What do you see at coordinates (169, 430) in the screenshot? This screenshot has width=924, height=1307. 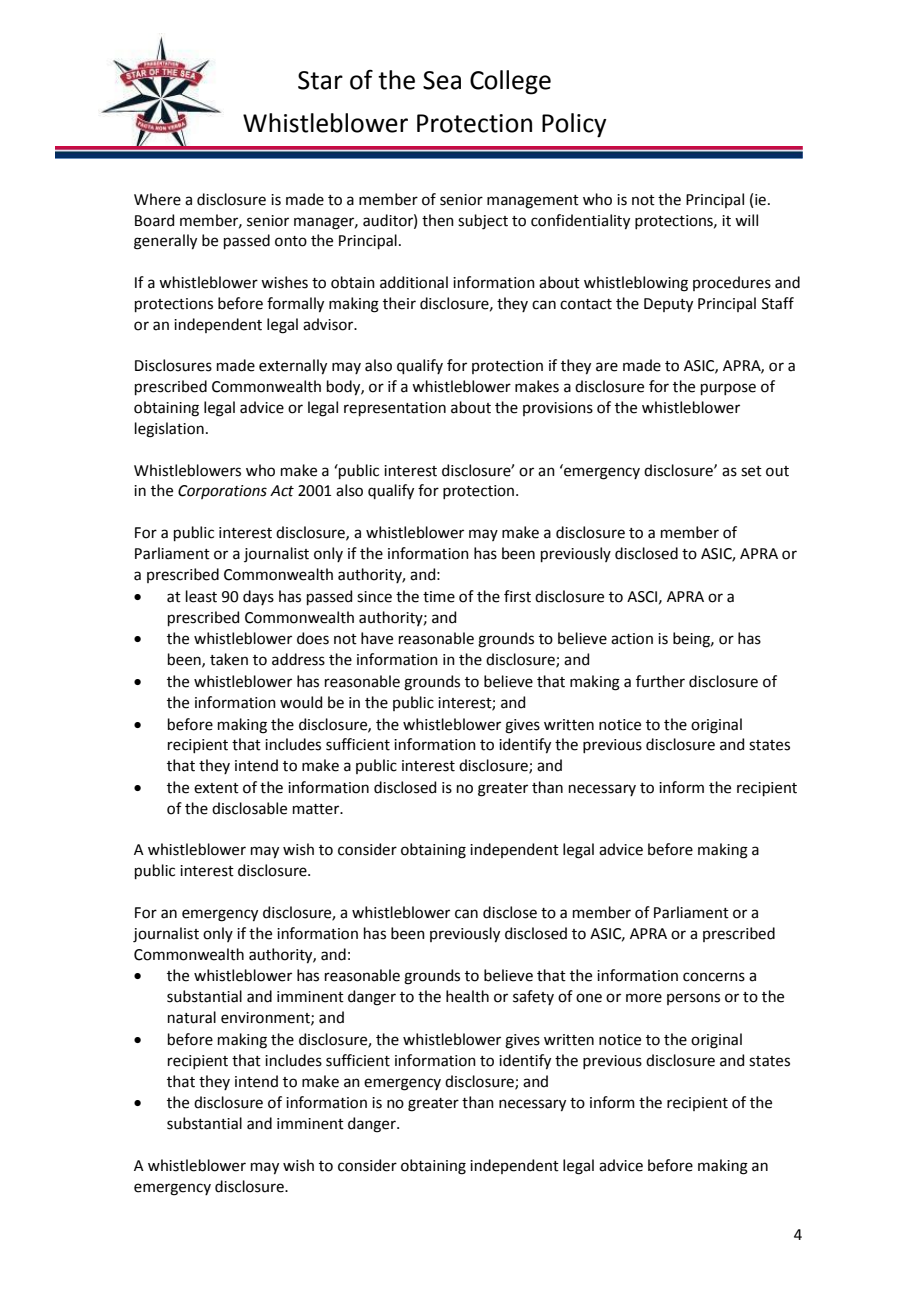 I see `legislation` at bounding box center [169, 430].
